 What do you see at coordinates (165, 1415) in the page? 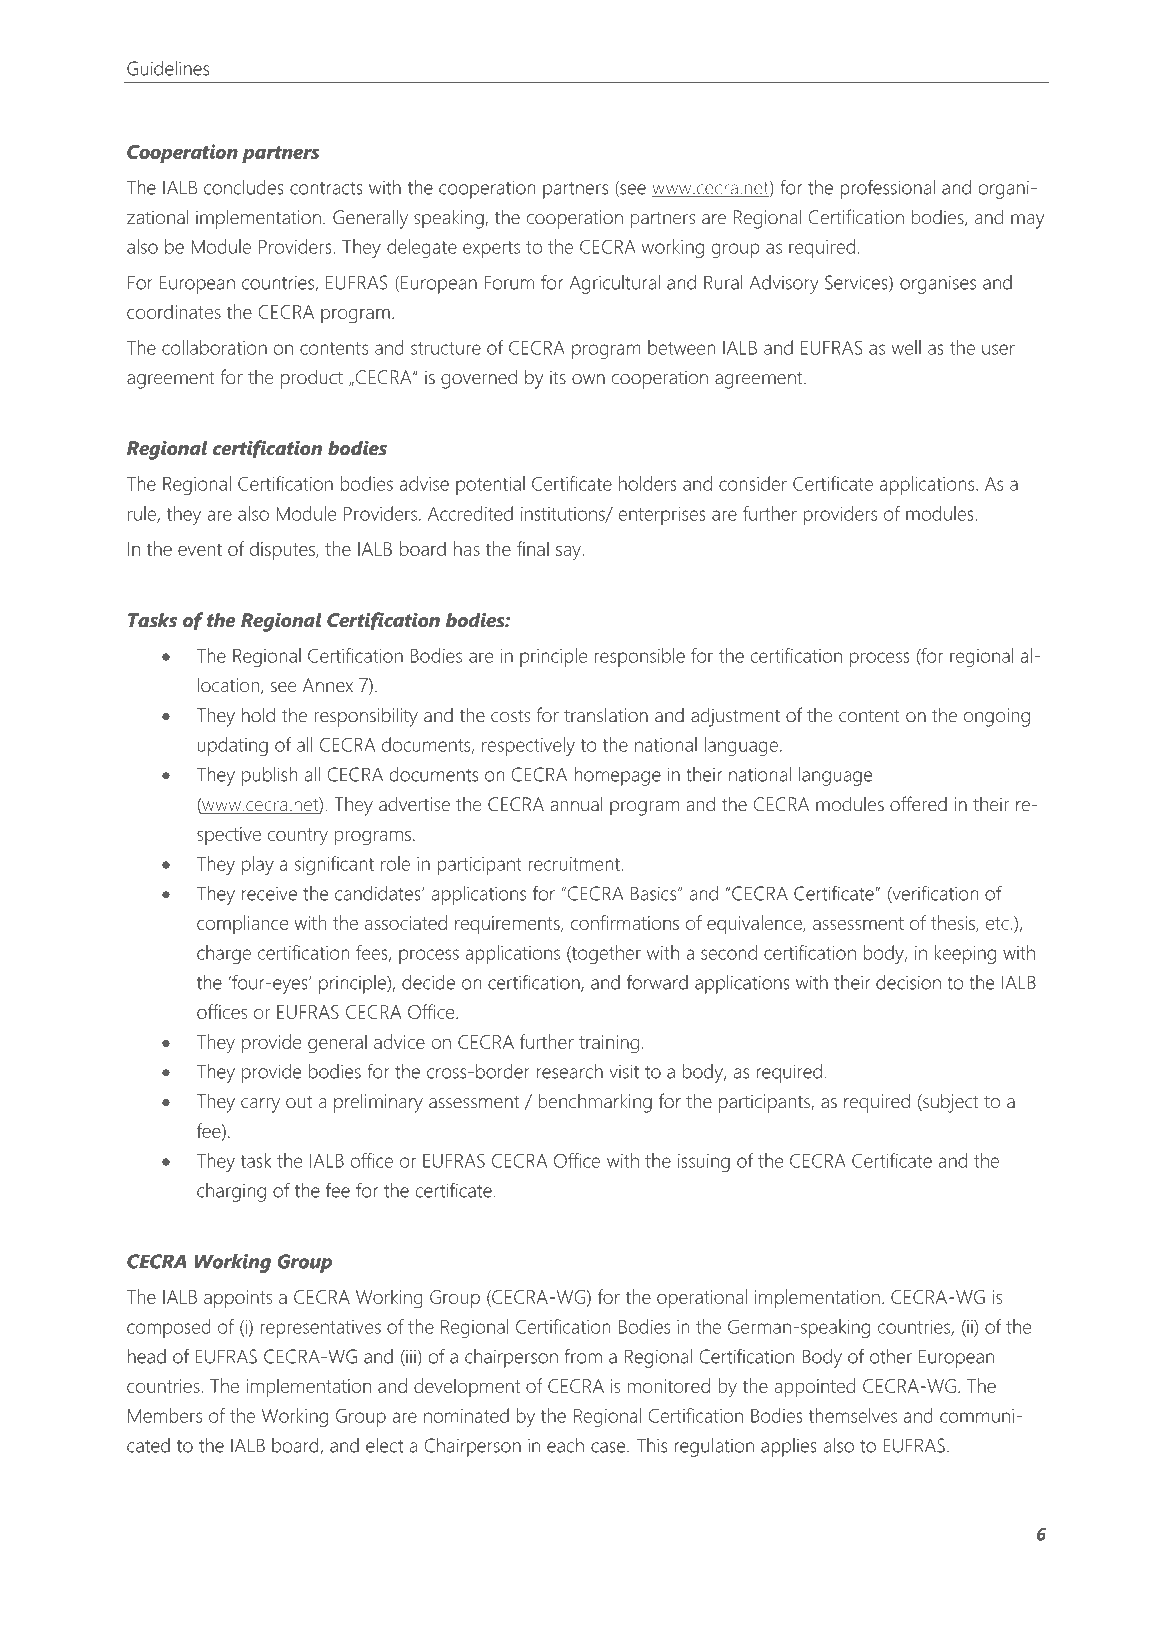
I see `Members` at bounding box center [165, 1415].
